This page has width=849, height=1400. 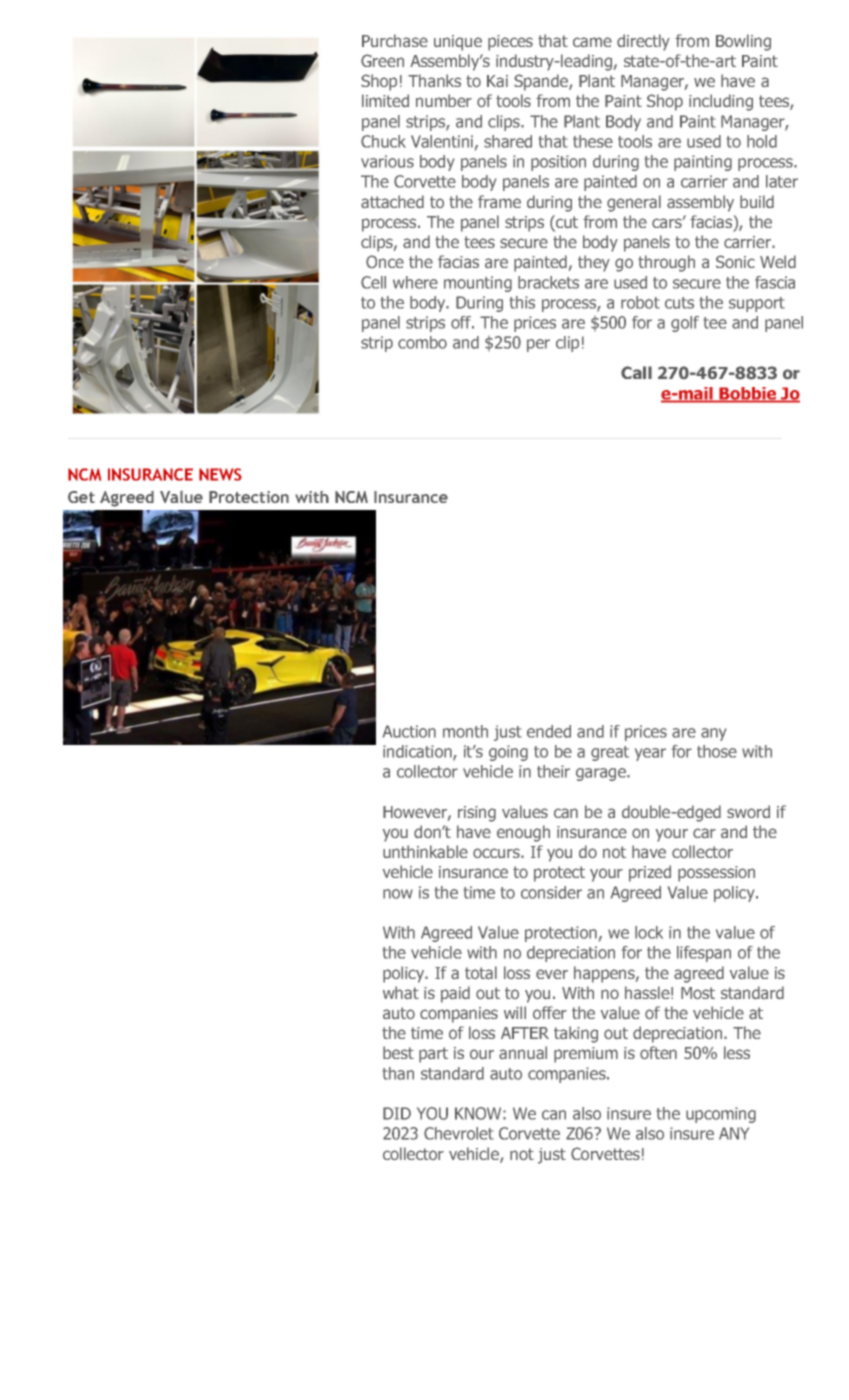 What do you see at coordinates (717, 751) in the page?
I see `those` at bounding box center [717, 751].
